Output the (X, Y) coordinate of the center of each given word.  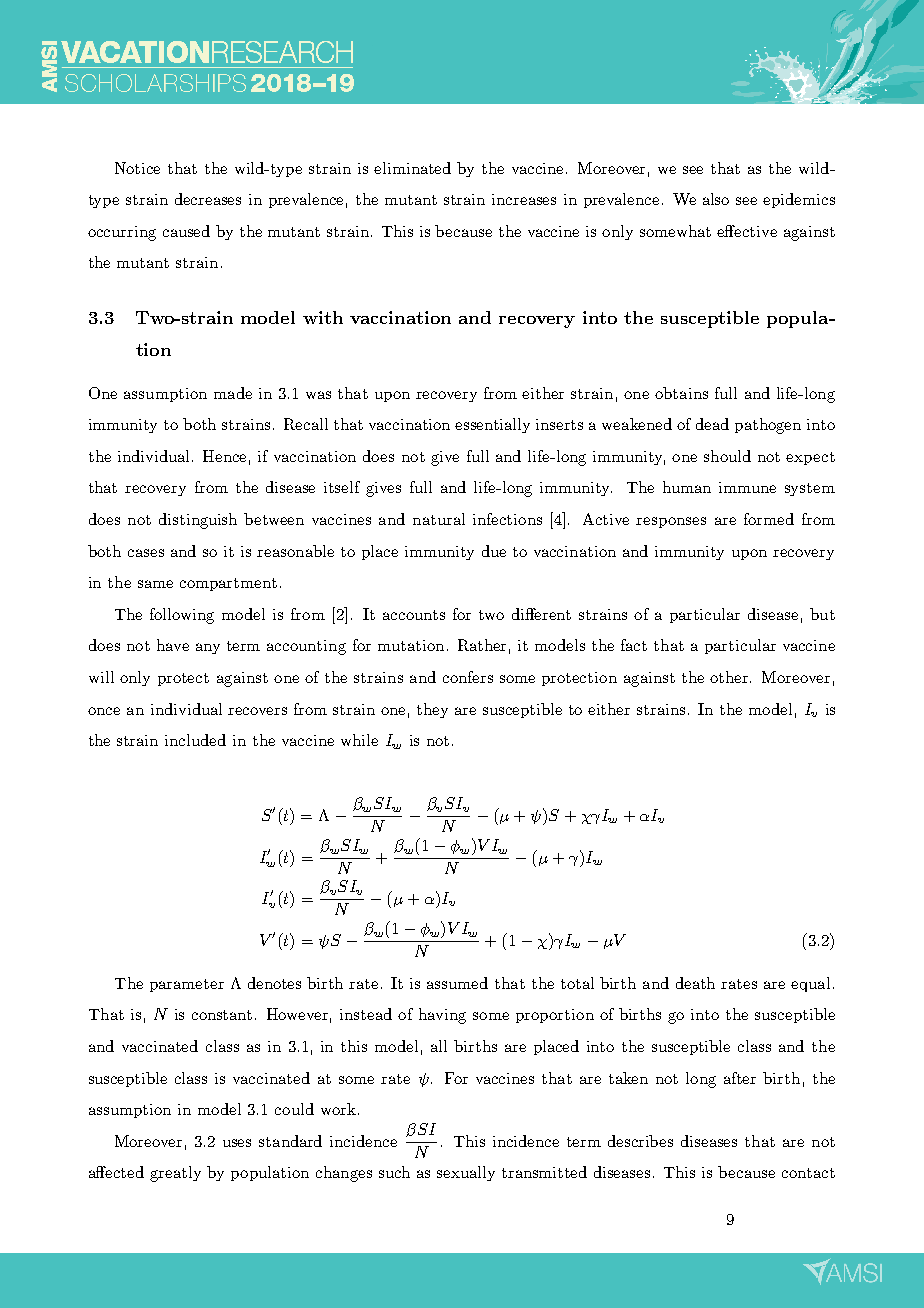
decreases (208, 199)
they (432, 710)
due (494, 551)
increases (524, 199)
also (716, 199)
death (695, 983)
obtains (681, 393)
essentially (492, 425)
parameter (187, 985)
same (155, 584)
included (195, 740)
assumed (457, 983)
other (730, 677)
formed (769, 519)
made (233, 393)
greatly (175, 1174)
